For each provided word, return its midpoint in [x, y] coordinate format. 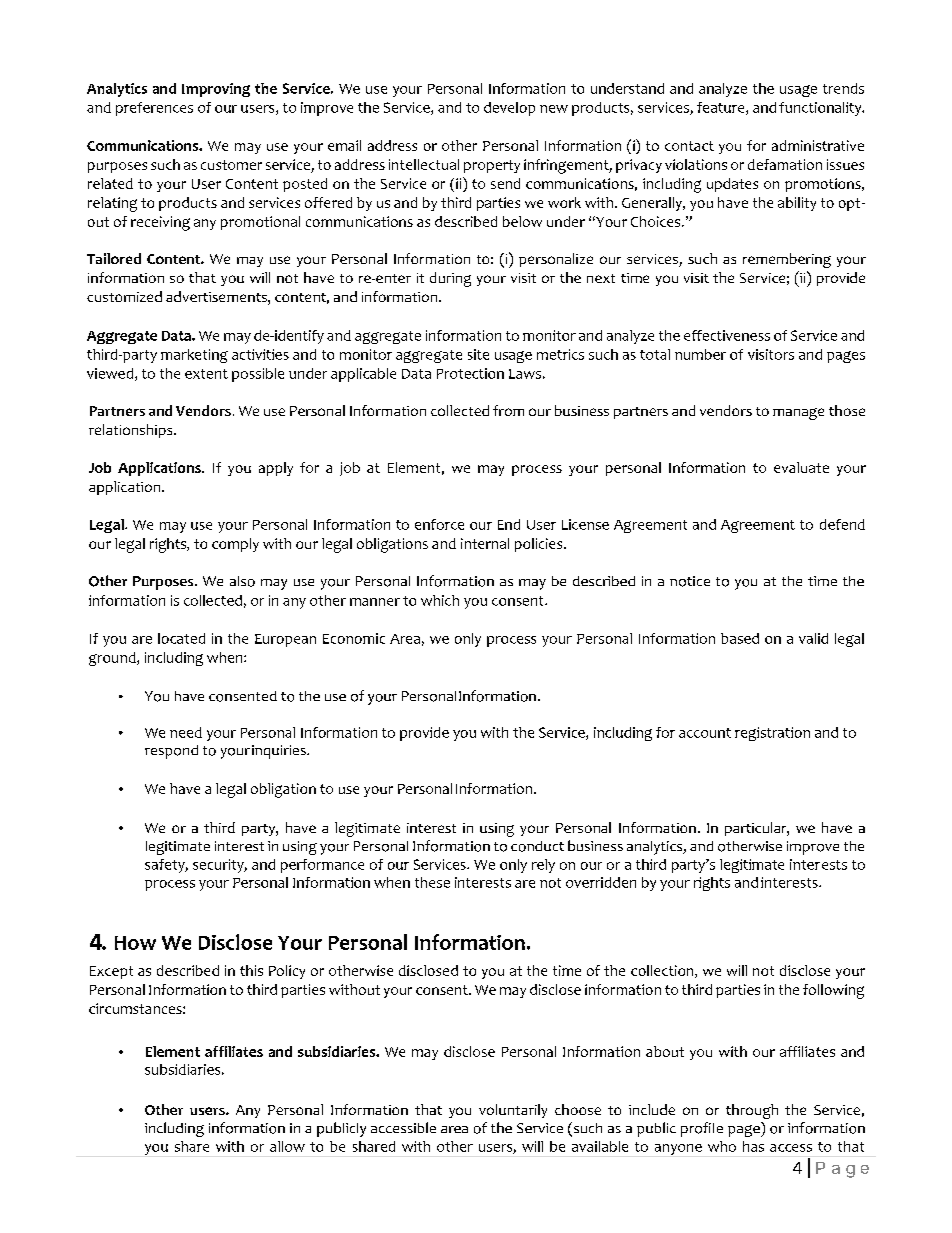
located [181, 638]
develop [509, 109]
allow [287, 1146]
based [740, 638]
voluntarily [513, 1111]
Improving [216, 90]
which [440, 600]
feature [722, 108]
